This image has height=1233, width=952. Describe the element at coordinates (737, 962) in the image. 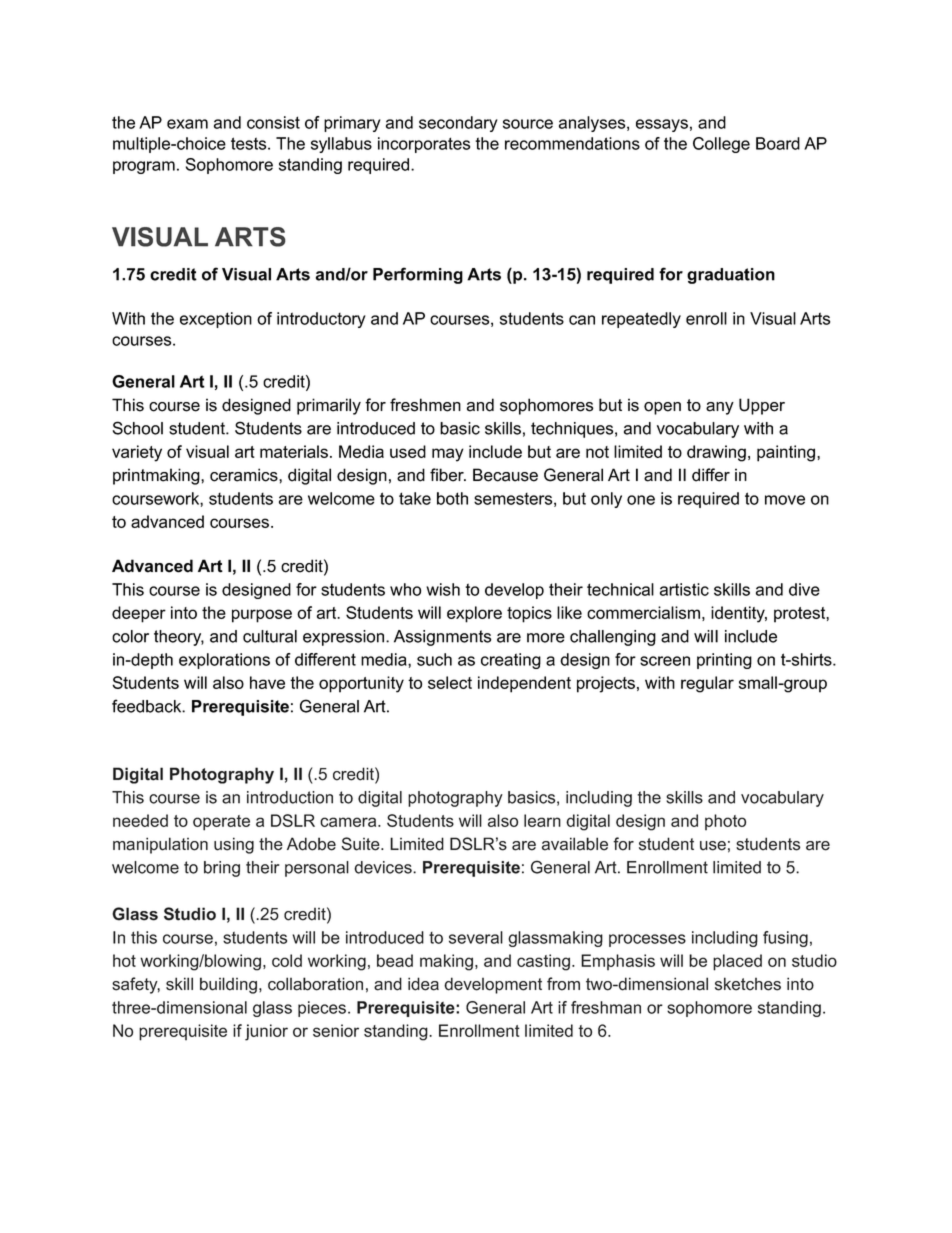

I see `placed` at that location.
